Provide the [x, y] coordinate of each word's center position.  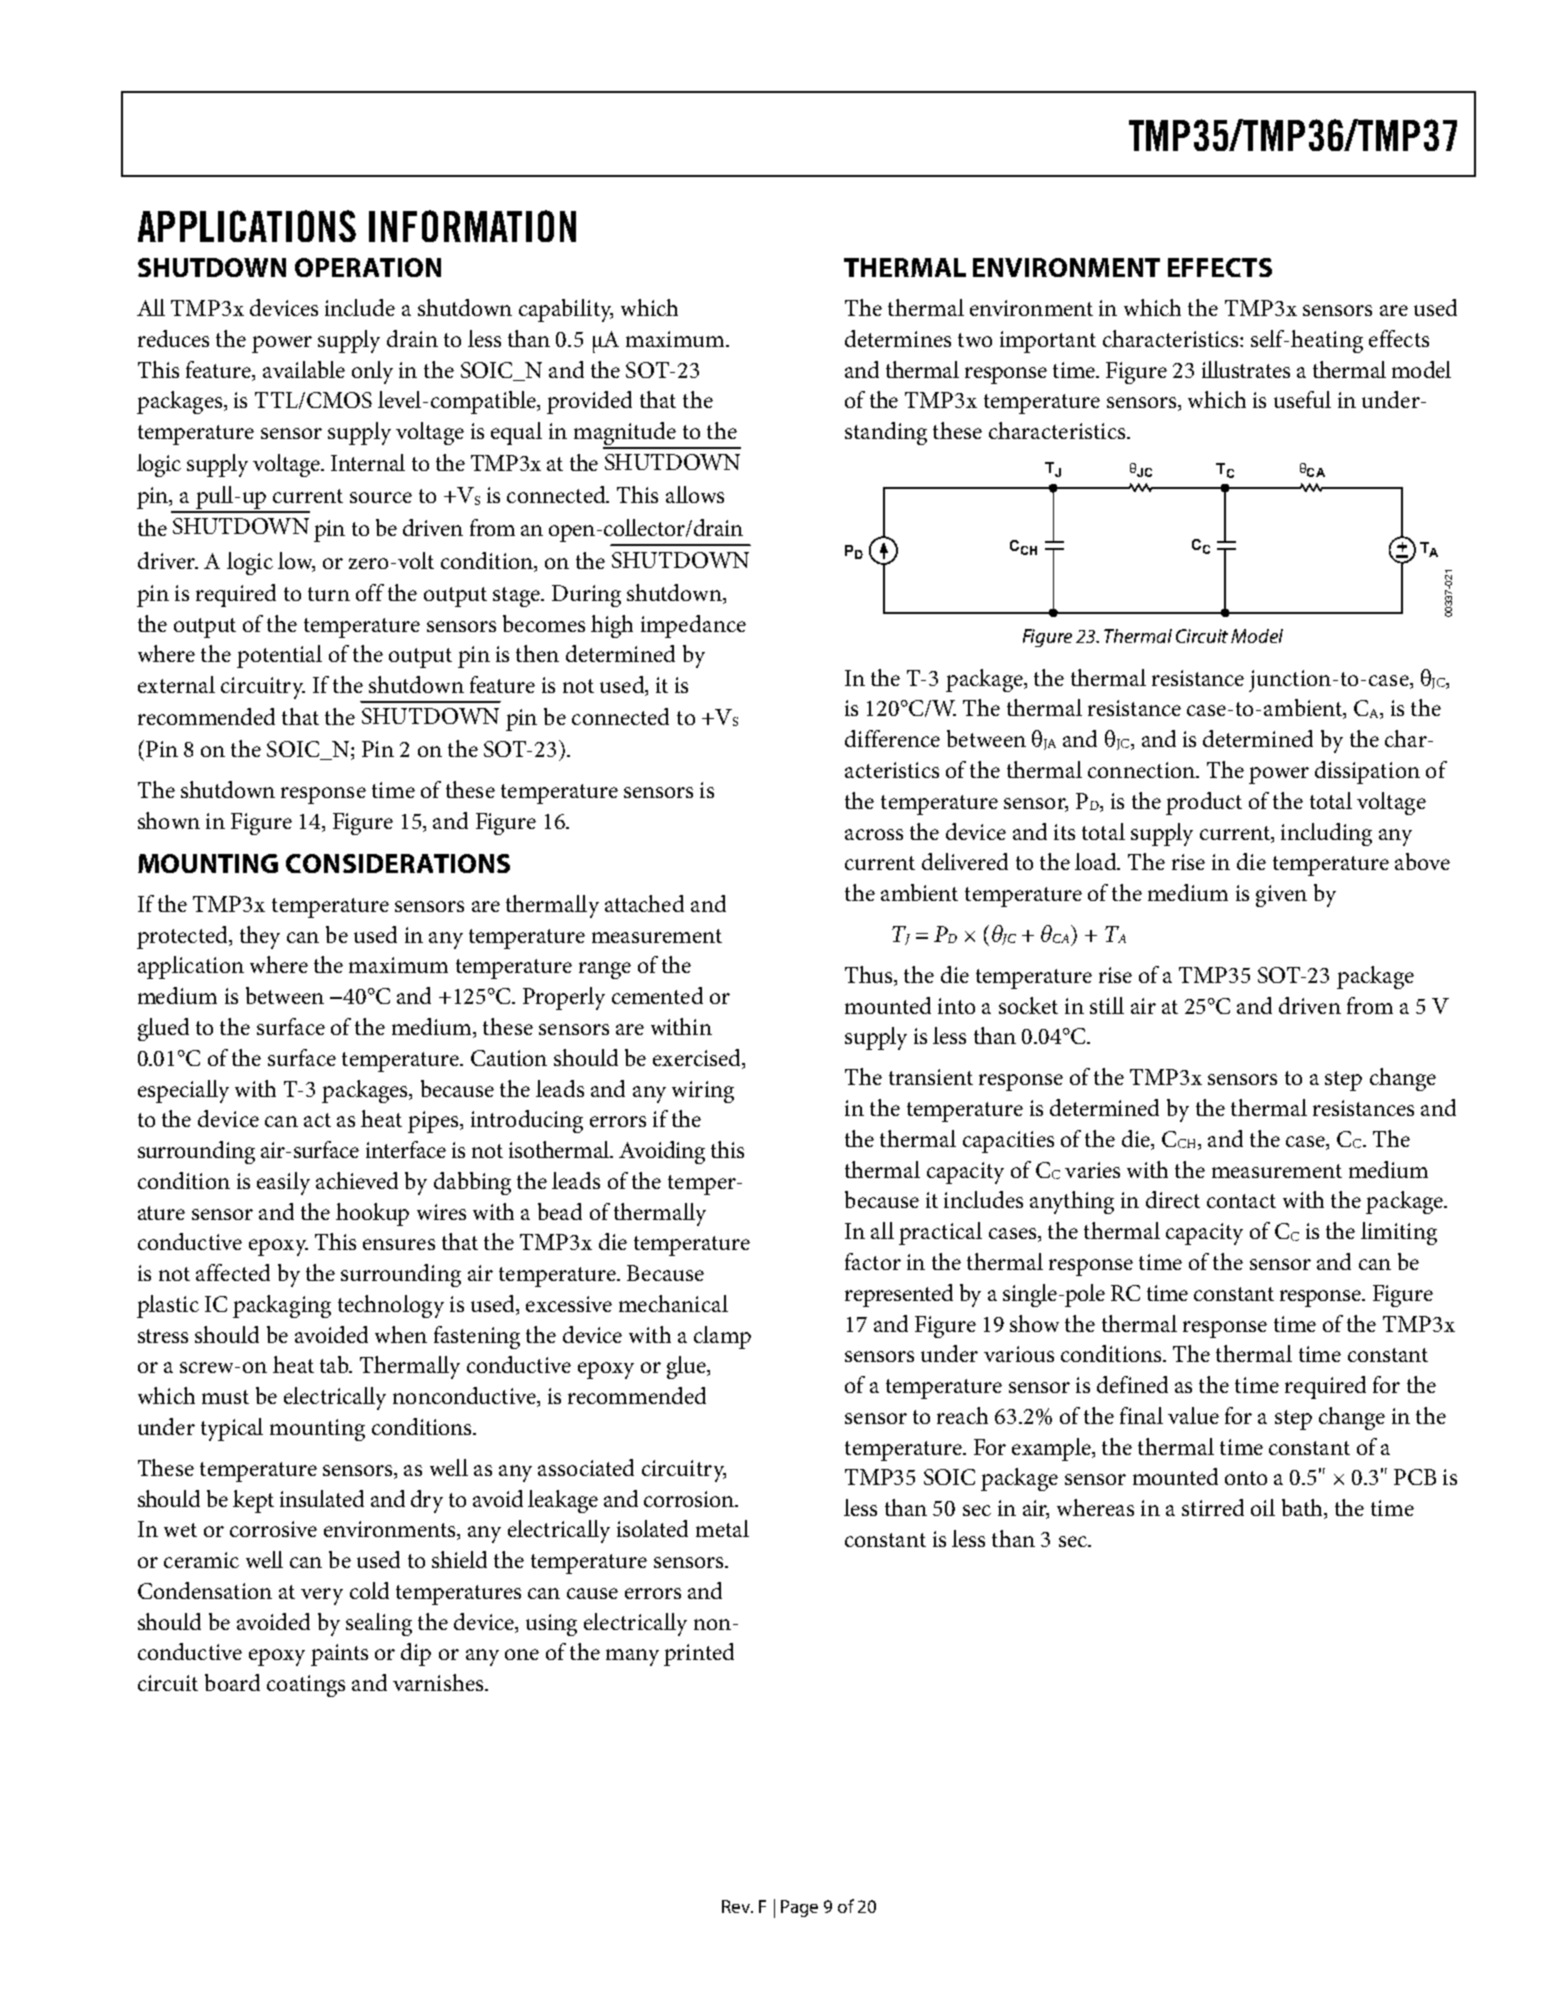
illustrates [1246, 369]
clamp [722, 1337]
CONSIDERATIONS [398, 863]
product [1204, 803]
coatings [306, 1686]
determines [898, 338]
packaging [282, 1306]
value [1193, 1415]
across [874, 834]
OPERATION [368, 267]
